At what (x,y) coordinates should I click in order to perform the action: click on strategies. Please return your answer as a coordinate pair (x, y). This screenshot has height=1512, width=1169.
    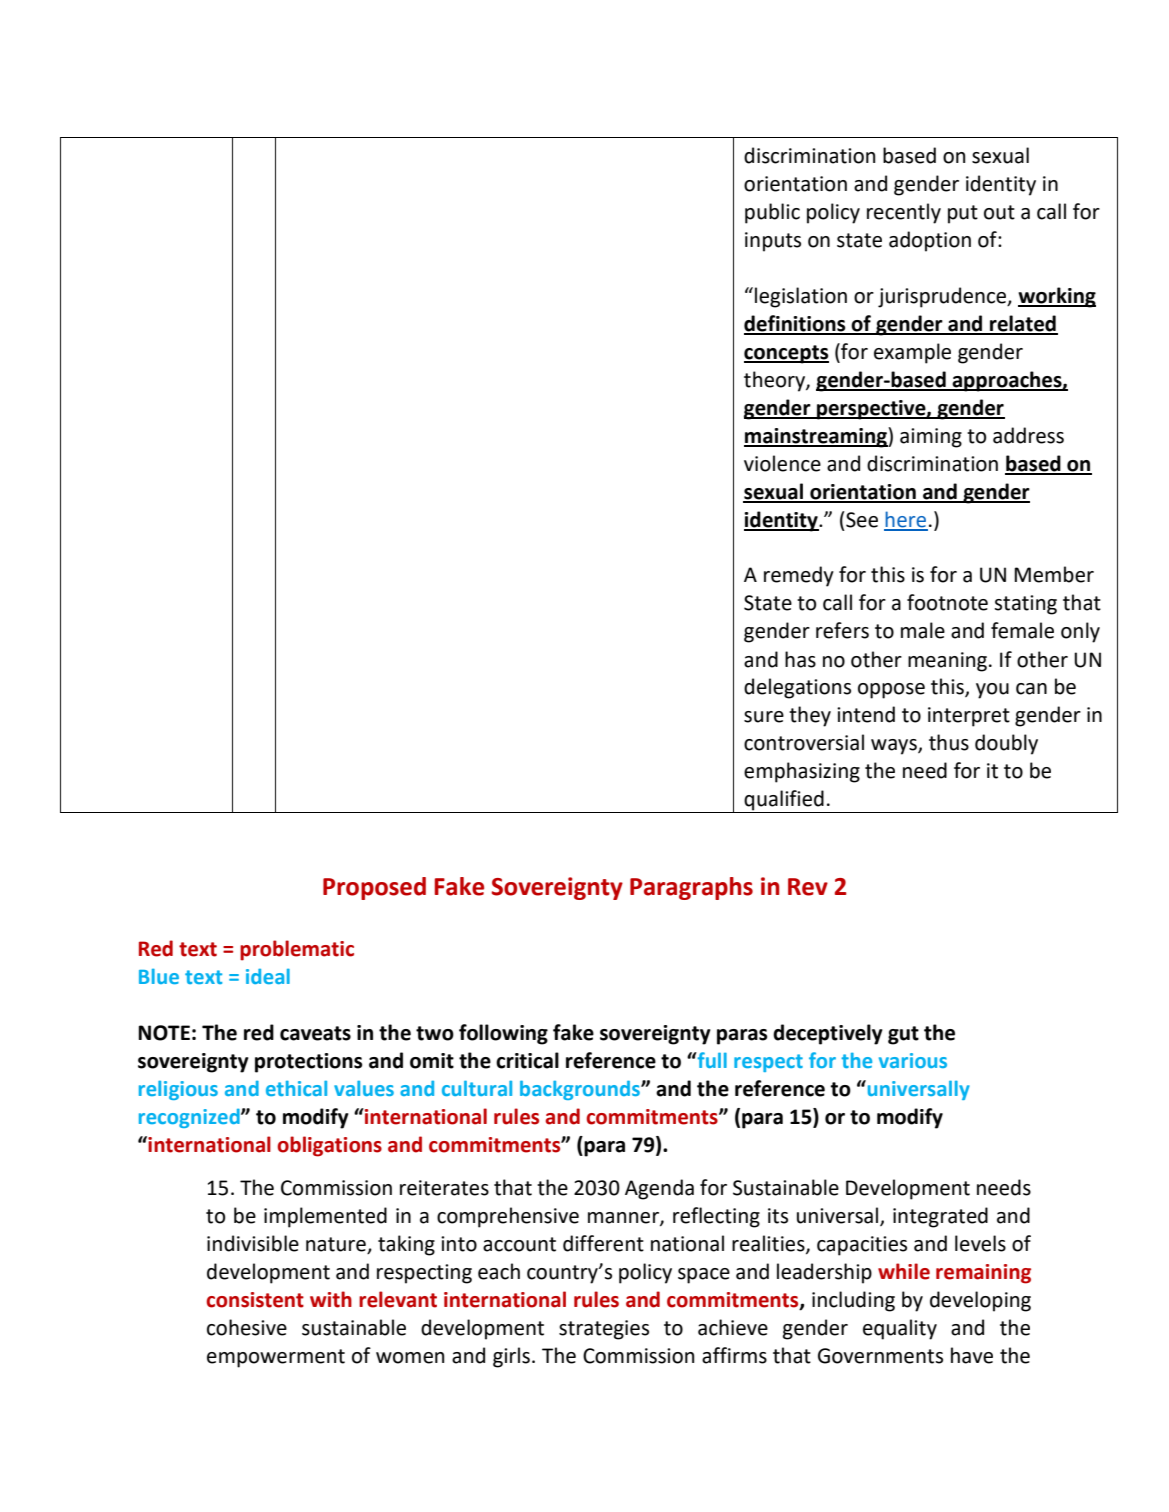
    Looking at the image, I should click on (604, 1330).
